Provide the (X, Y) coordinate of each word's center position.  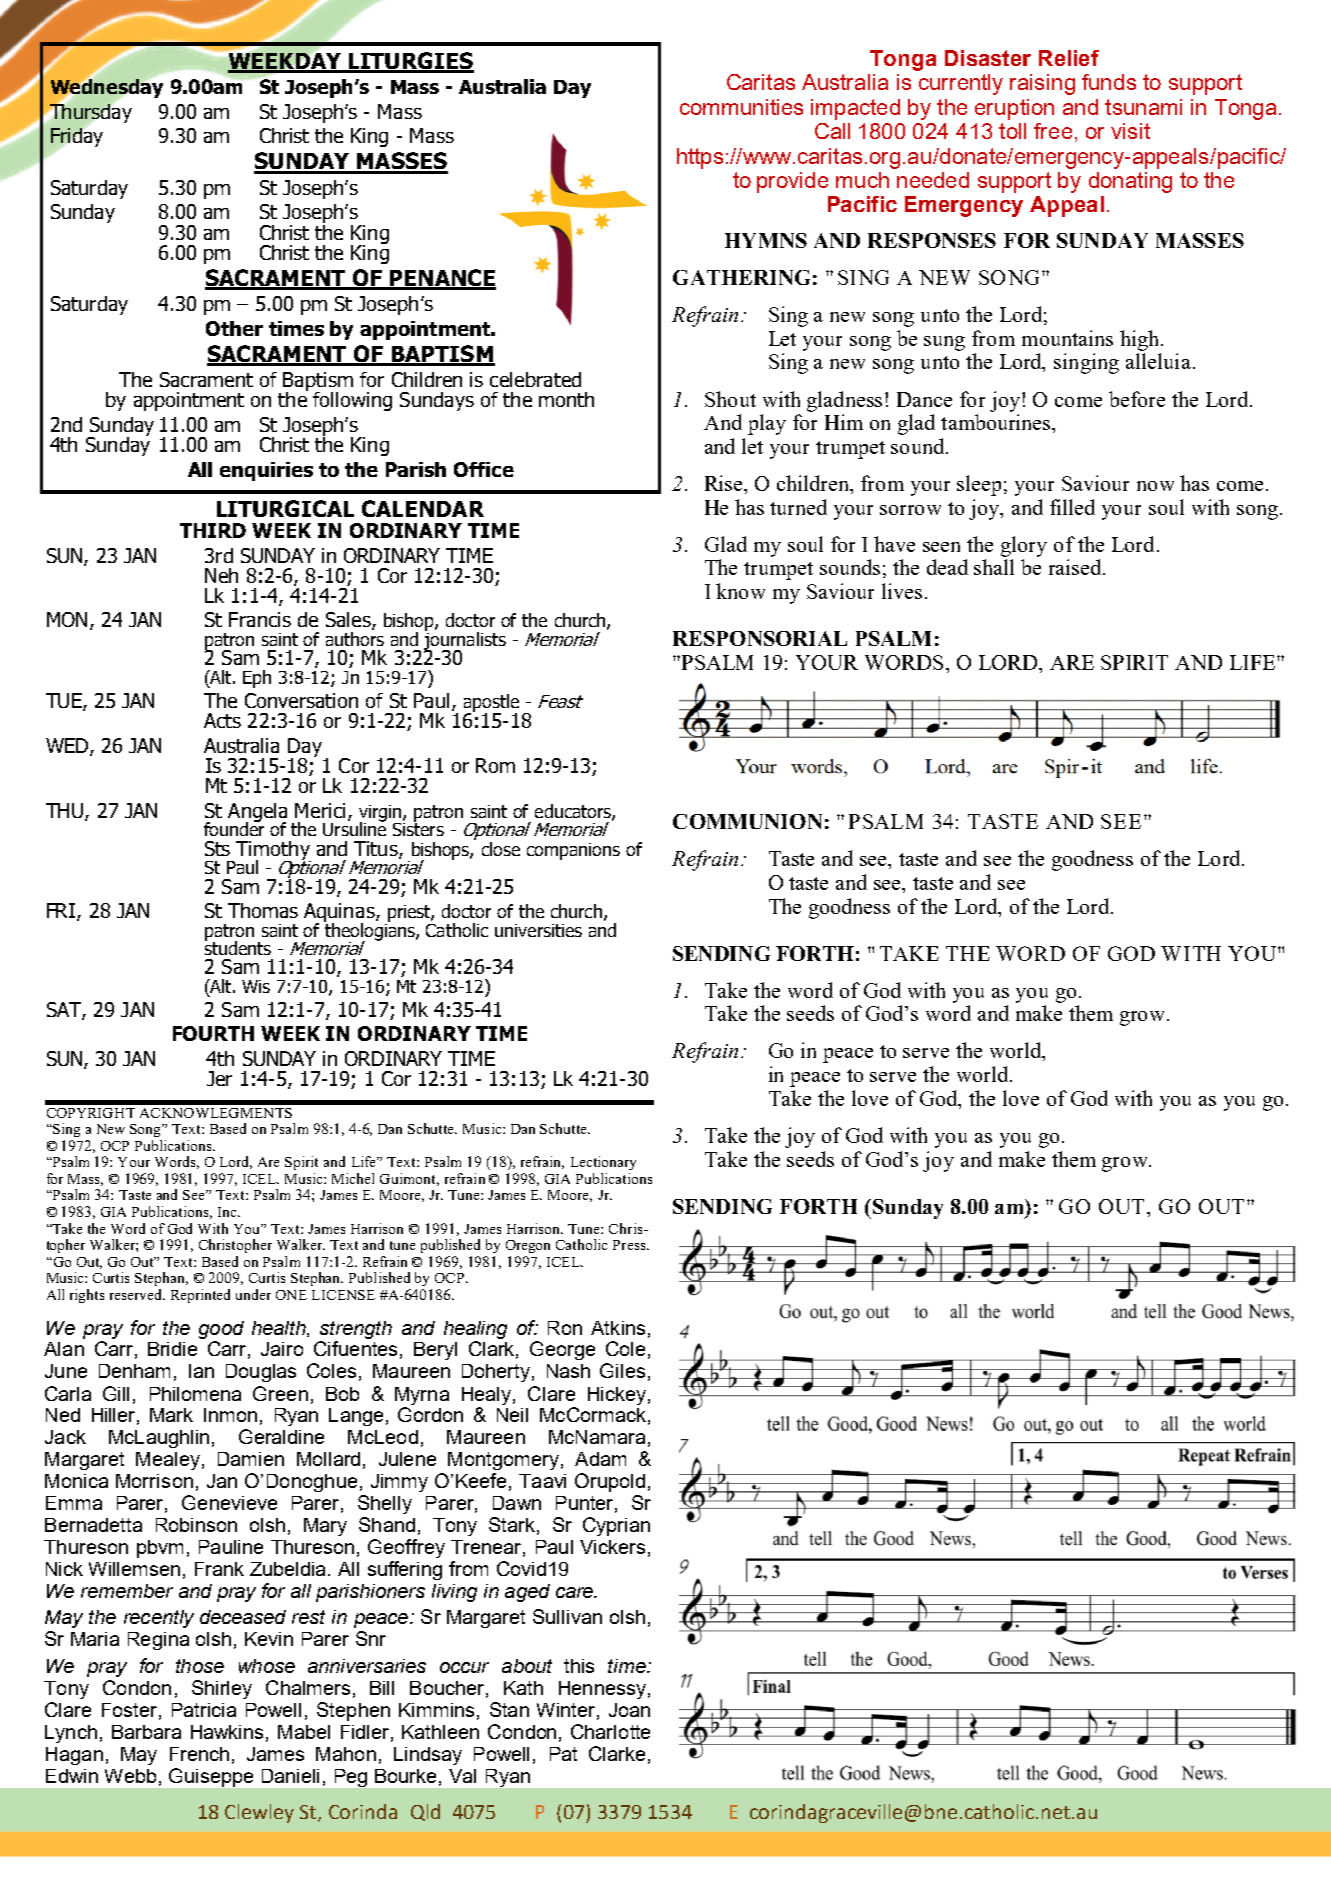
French (199, 1754)
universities (538, 930)
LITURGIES (410, 62)
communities (741, 107)
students (238, 946)
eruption (1014, 109)
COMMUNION (747, 821)
